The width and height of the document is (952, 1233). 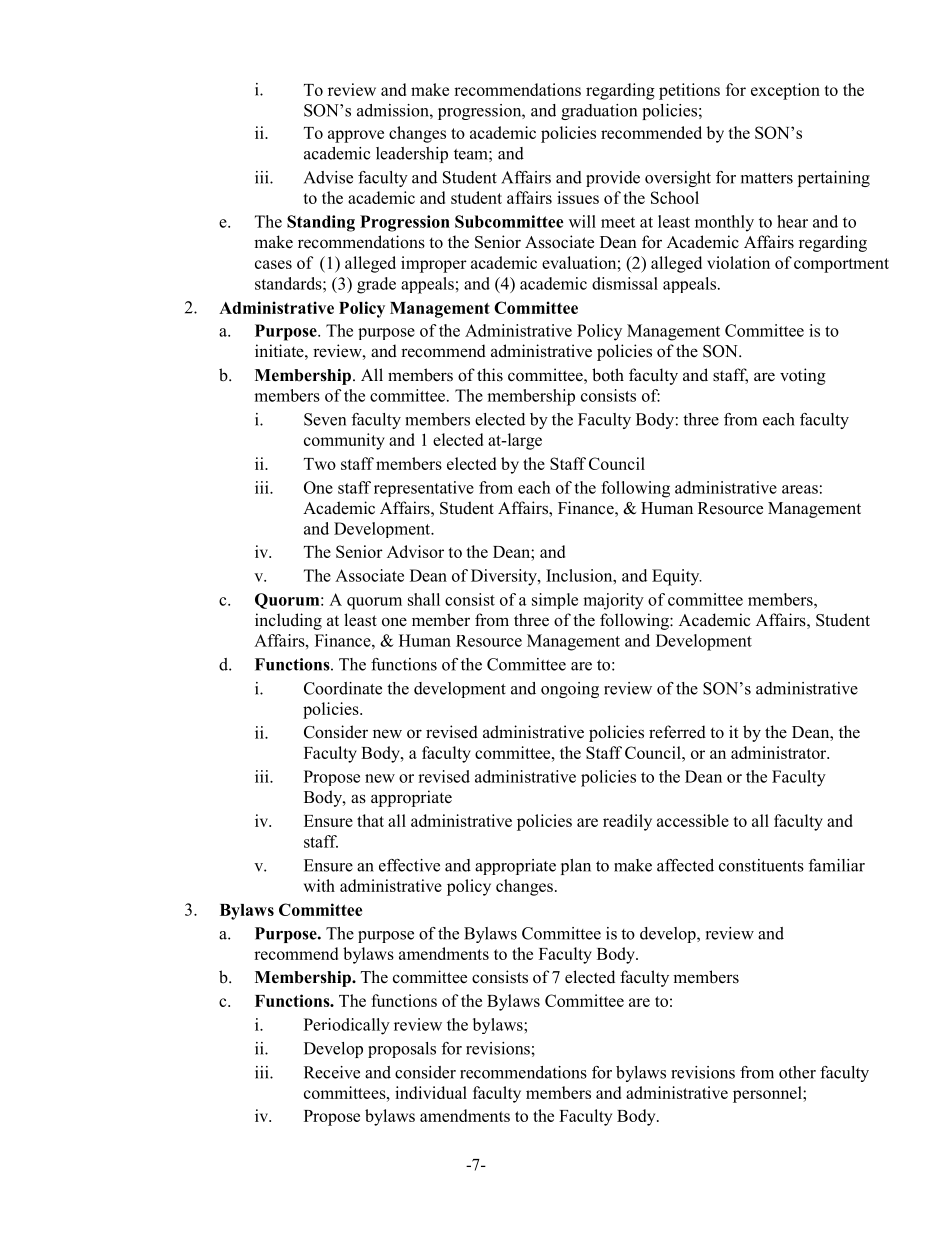 What do you see at coordinates (332, 1072) in the document?
I see `Receive` at bounding box center [332, 1072].
